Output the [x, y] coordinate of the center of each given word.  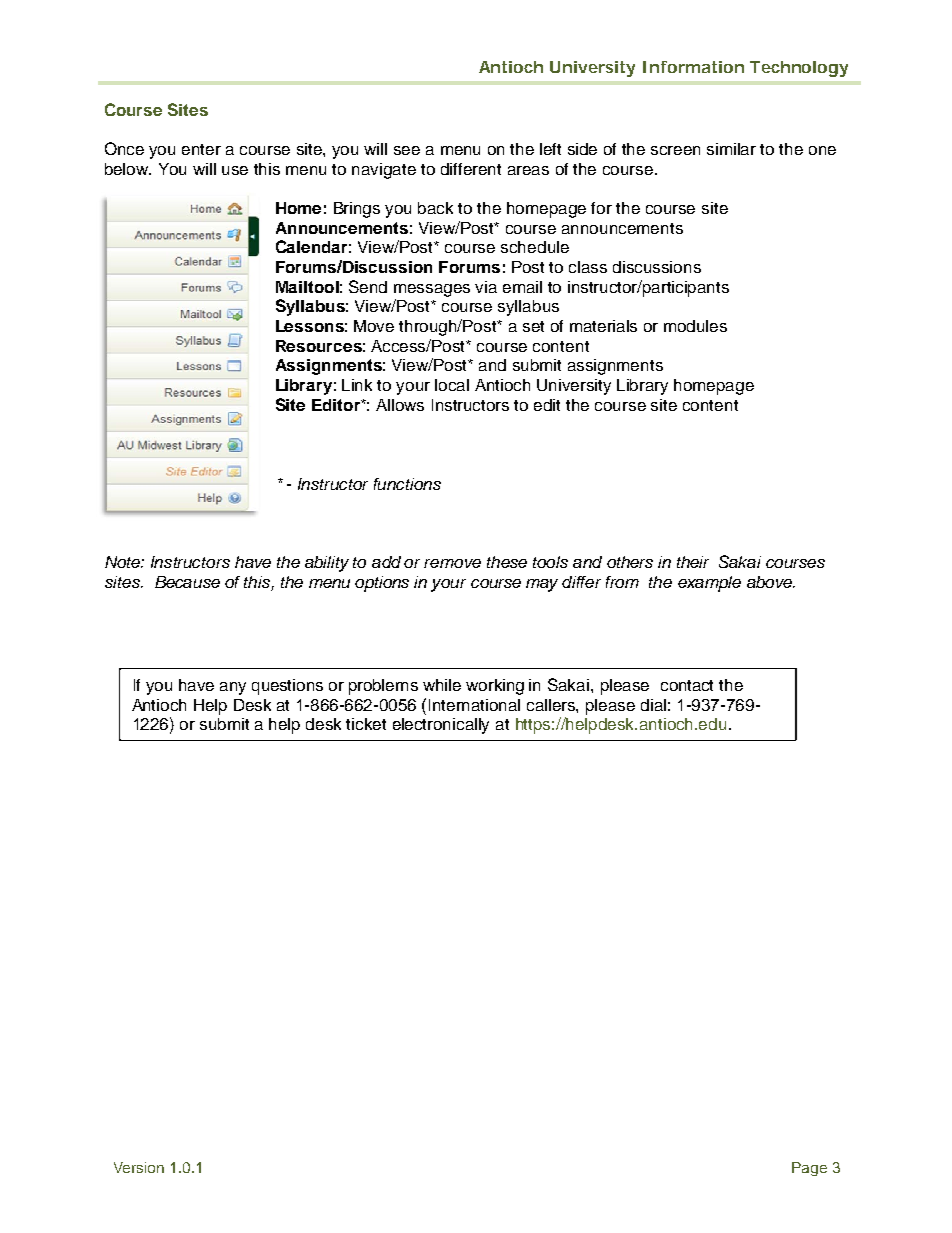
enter [201, 149]
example [709, 584]
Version [139, 1167]
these [507, 562]
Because [187, 582]
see [407, 150]
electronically [441, 726]
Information [693, 67]
